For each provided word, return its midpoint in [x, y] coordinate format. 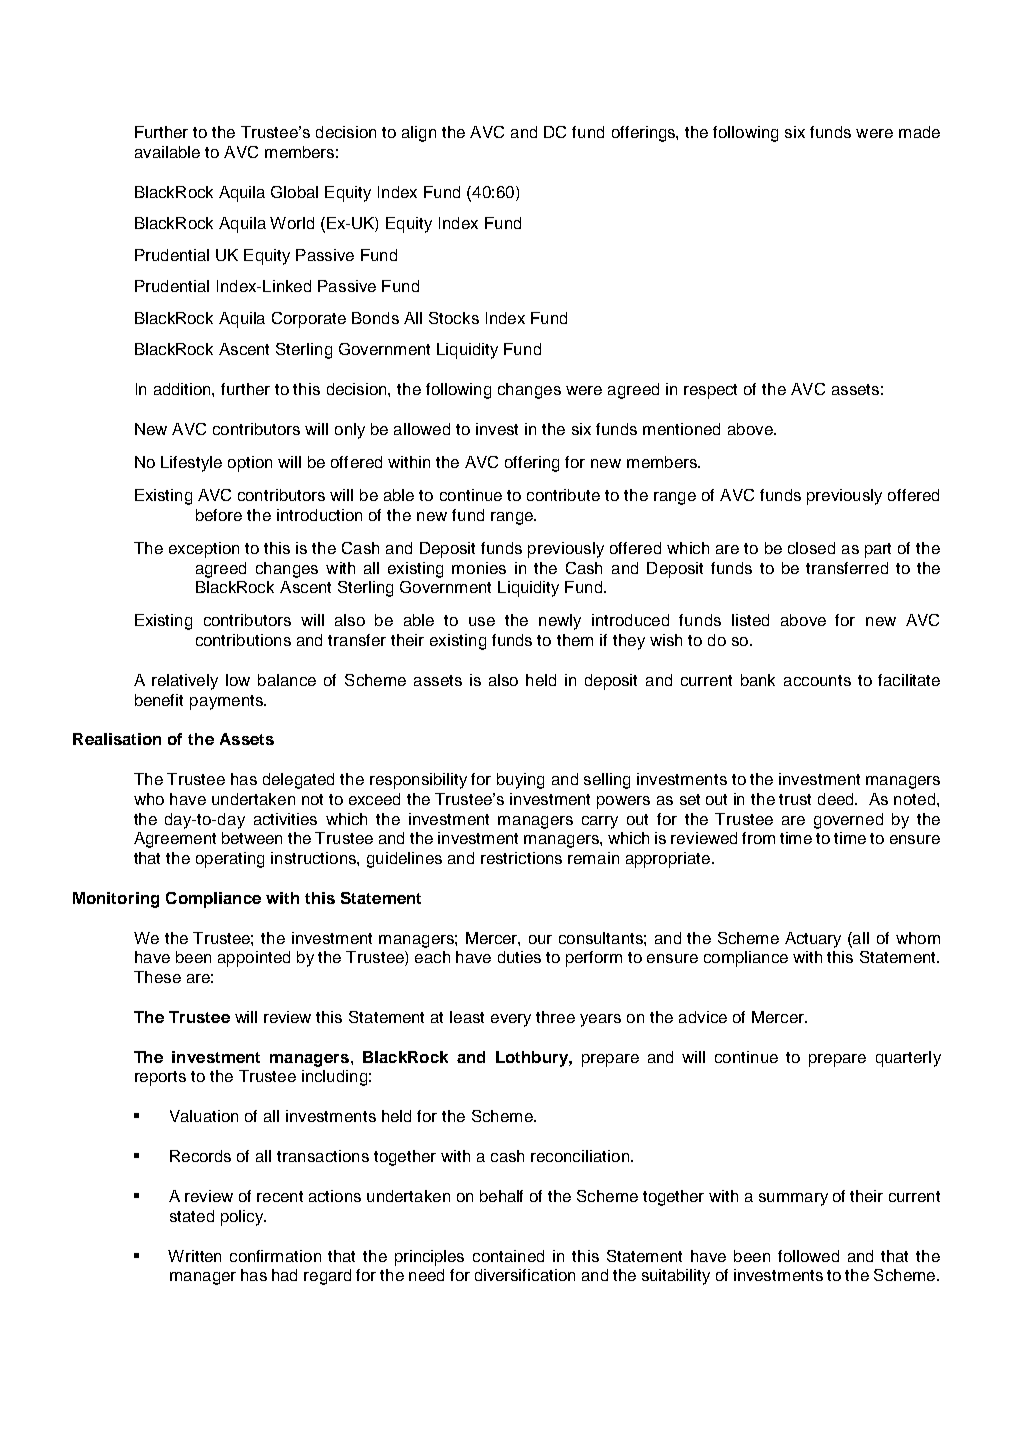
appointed [254, 959]
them [575, 640]
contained [508, 1256]
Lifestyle [191, 464]
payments [227, 702]
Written [194, 1256]
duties [519, 957]
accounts [817, 680]
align [419, 134]
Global [294, 192]
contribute [563, 495]
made [919, 132]
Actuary [813, 940]
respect [710, 391]
